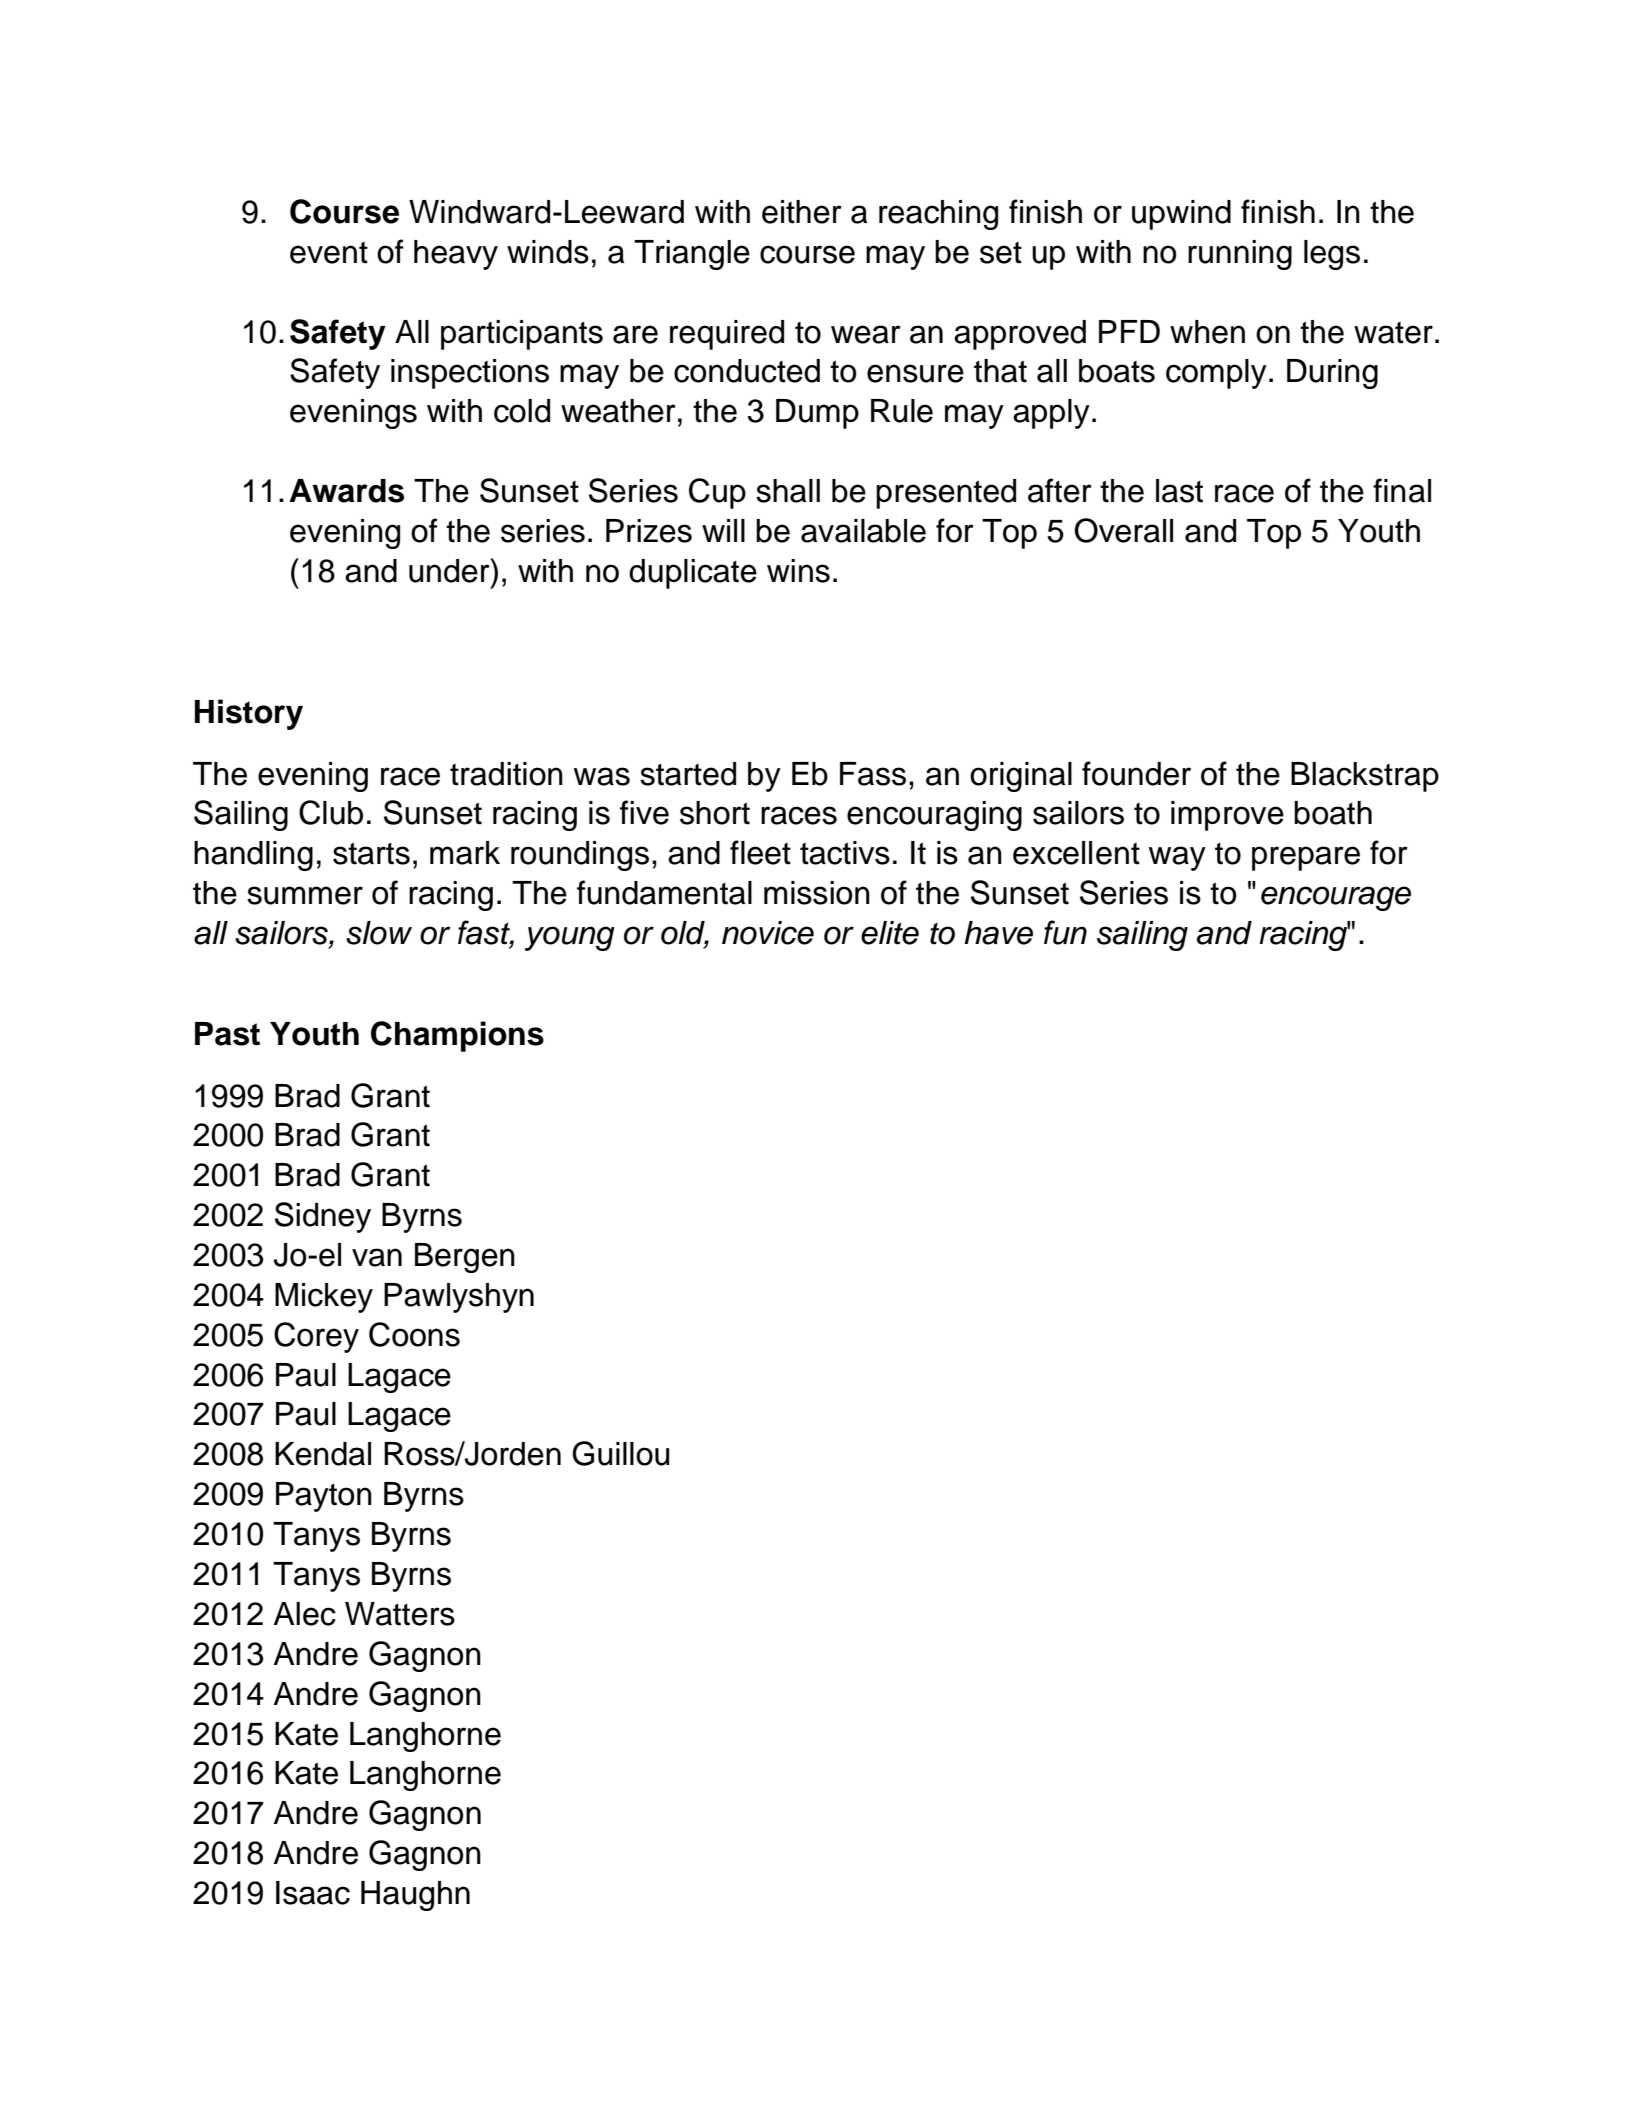 This screenshot has height=2121, width=1639. What do you see at coordinates (324, 1497) in the screenshot?
I see `Payton` at bounding box center [324, 1497].
